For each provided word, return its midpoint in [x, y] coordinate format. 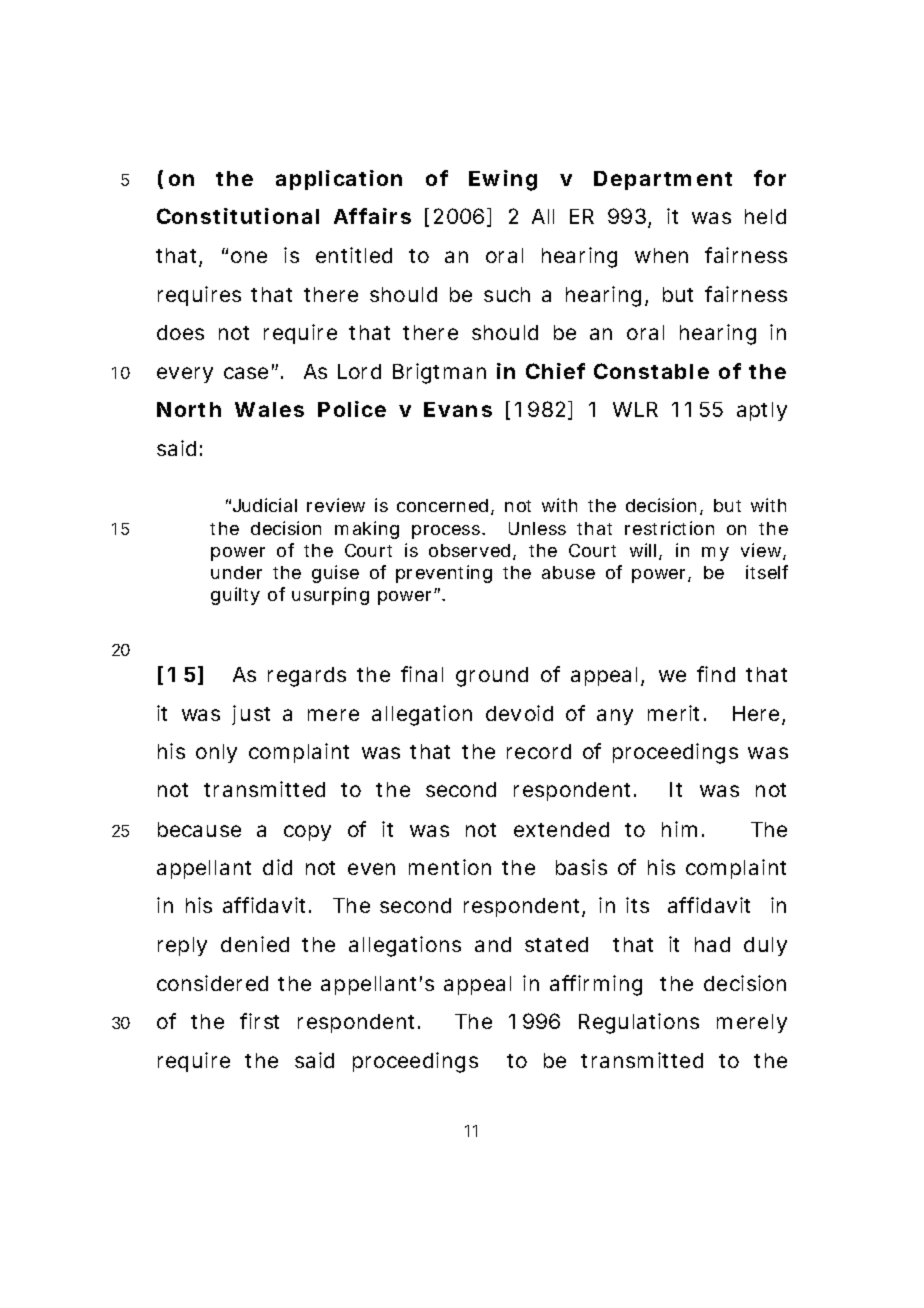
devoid [519, 713]
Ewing [503, 180]
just [251, 715]
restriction [669, 528]
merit [673, 713]
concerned [442, 505]
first [259, 1021]
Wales [269, 409]
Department [663, 180]
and [493, 944]
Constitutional [238, 216]
